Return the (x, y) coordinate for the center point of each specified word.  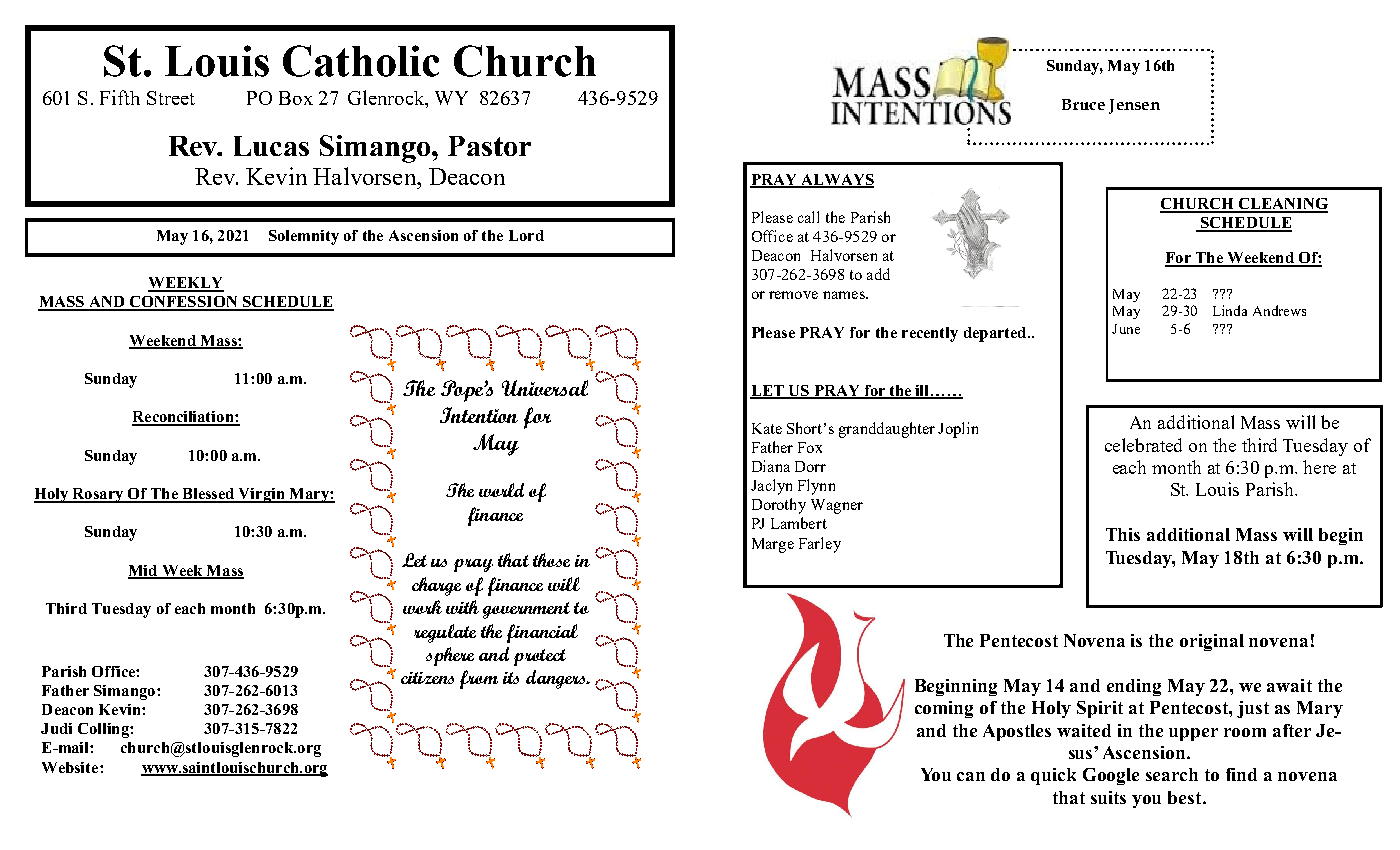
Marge (773, 545)
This (1123, 534)
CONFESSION (183, 303)
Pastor (489, 146)
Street (171, 98)
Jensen (1134, 106)
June (1126, 329)
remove (793, 295)
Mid (144, 571)
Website (71, 767)
